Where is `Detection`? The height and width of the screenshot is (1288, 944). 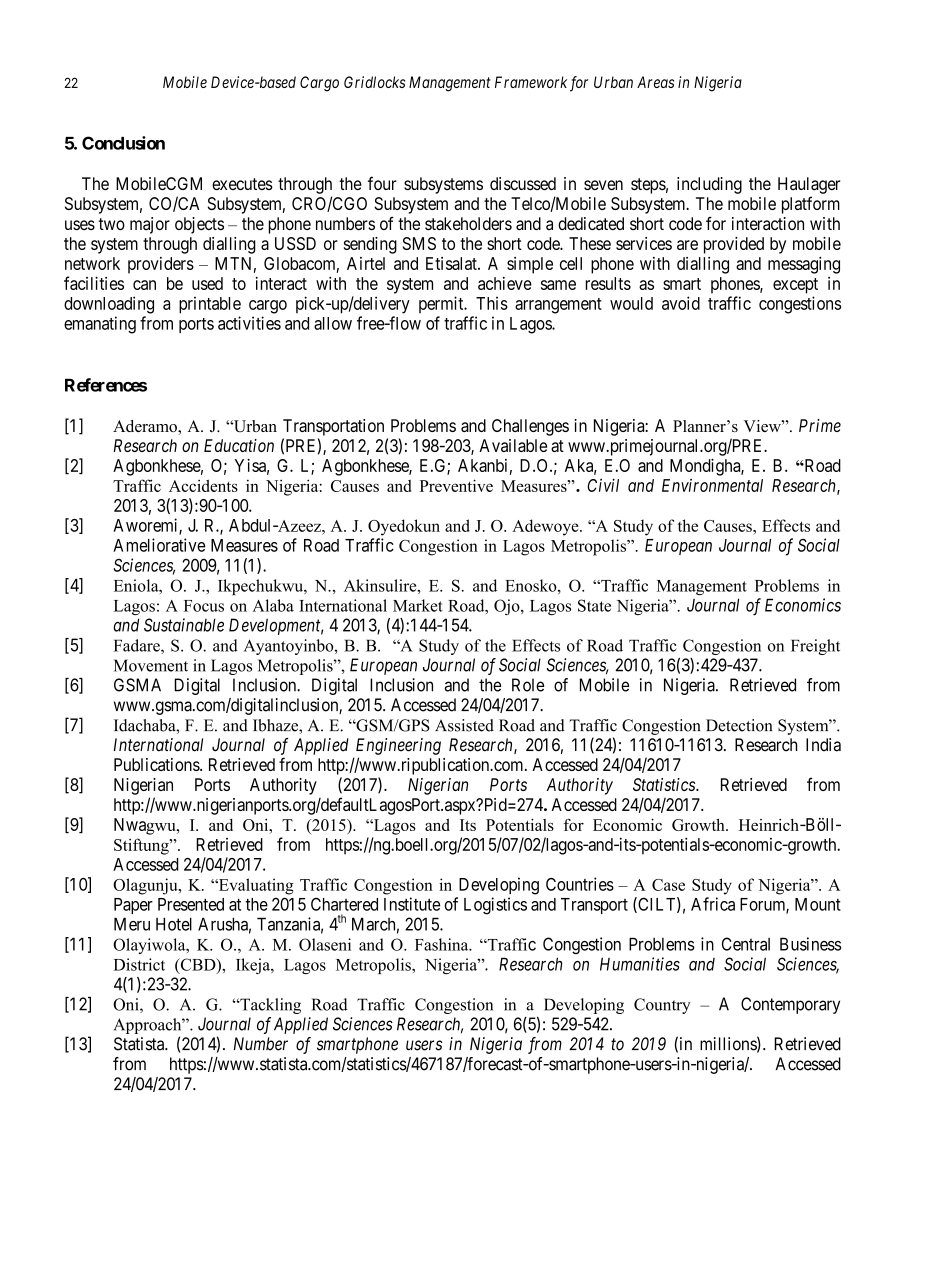
Detection is located at coordinates (739, 725).
